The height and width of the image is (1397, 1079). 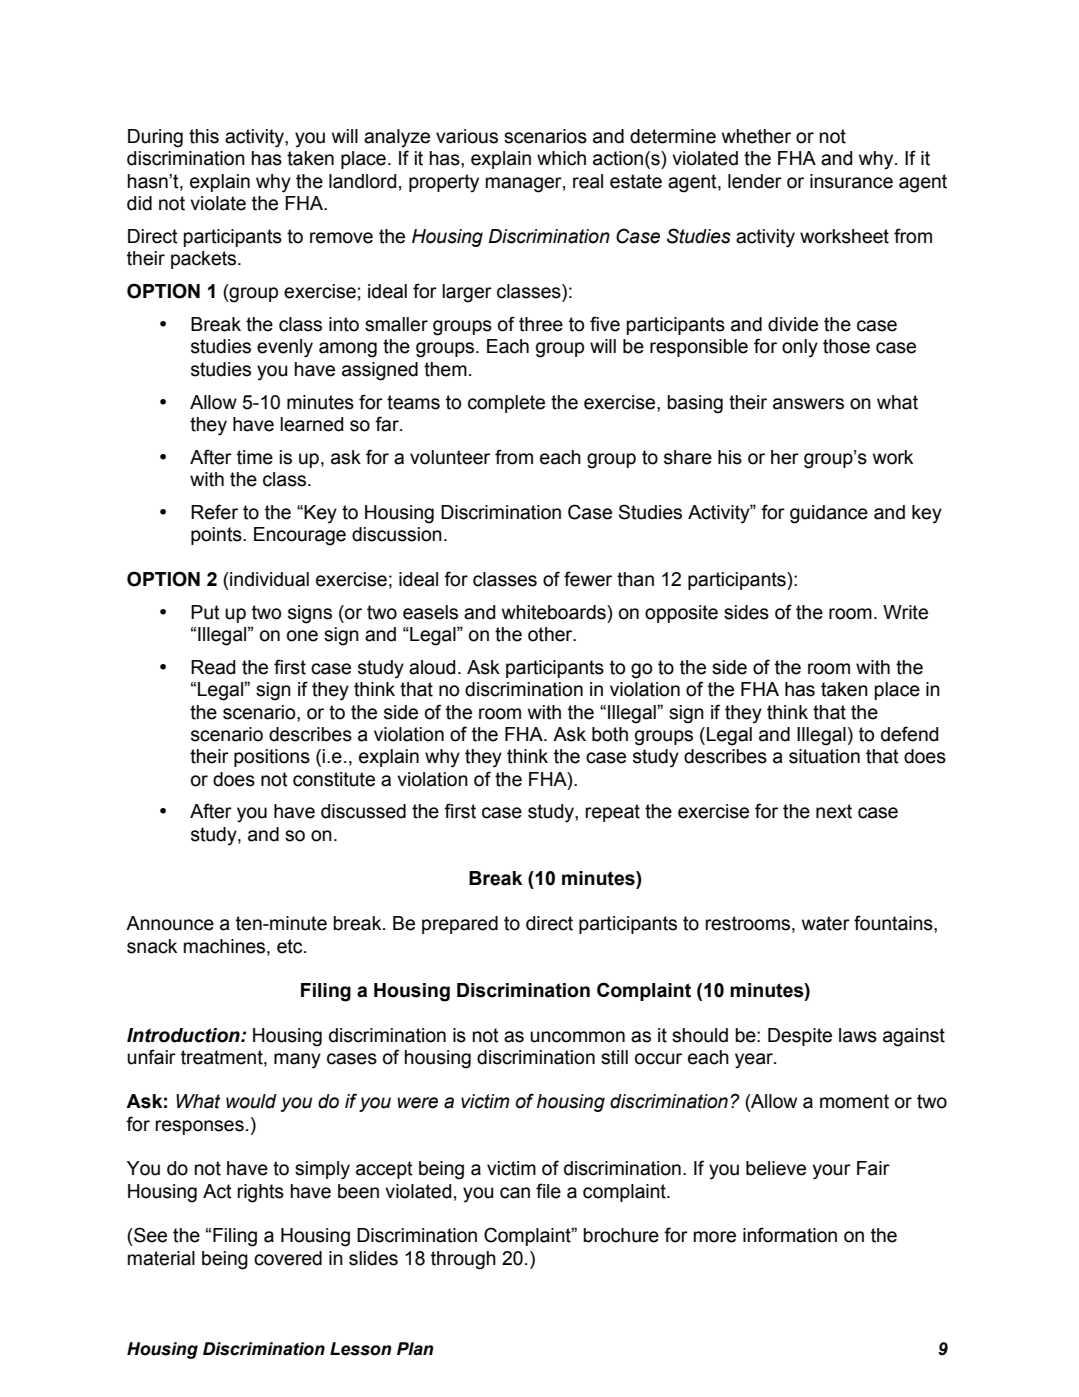 What do you see at coordinates (808, 404) in the image?
I see `answers` at bounding box center [808, 404].
